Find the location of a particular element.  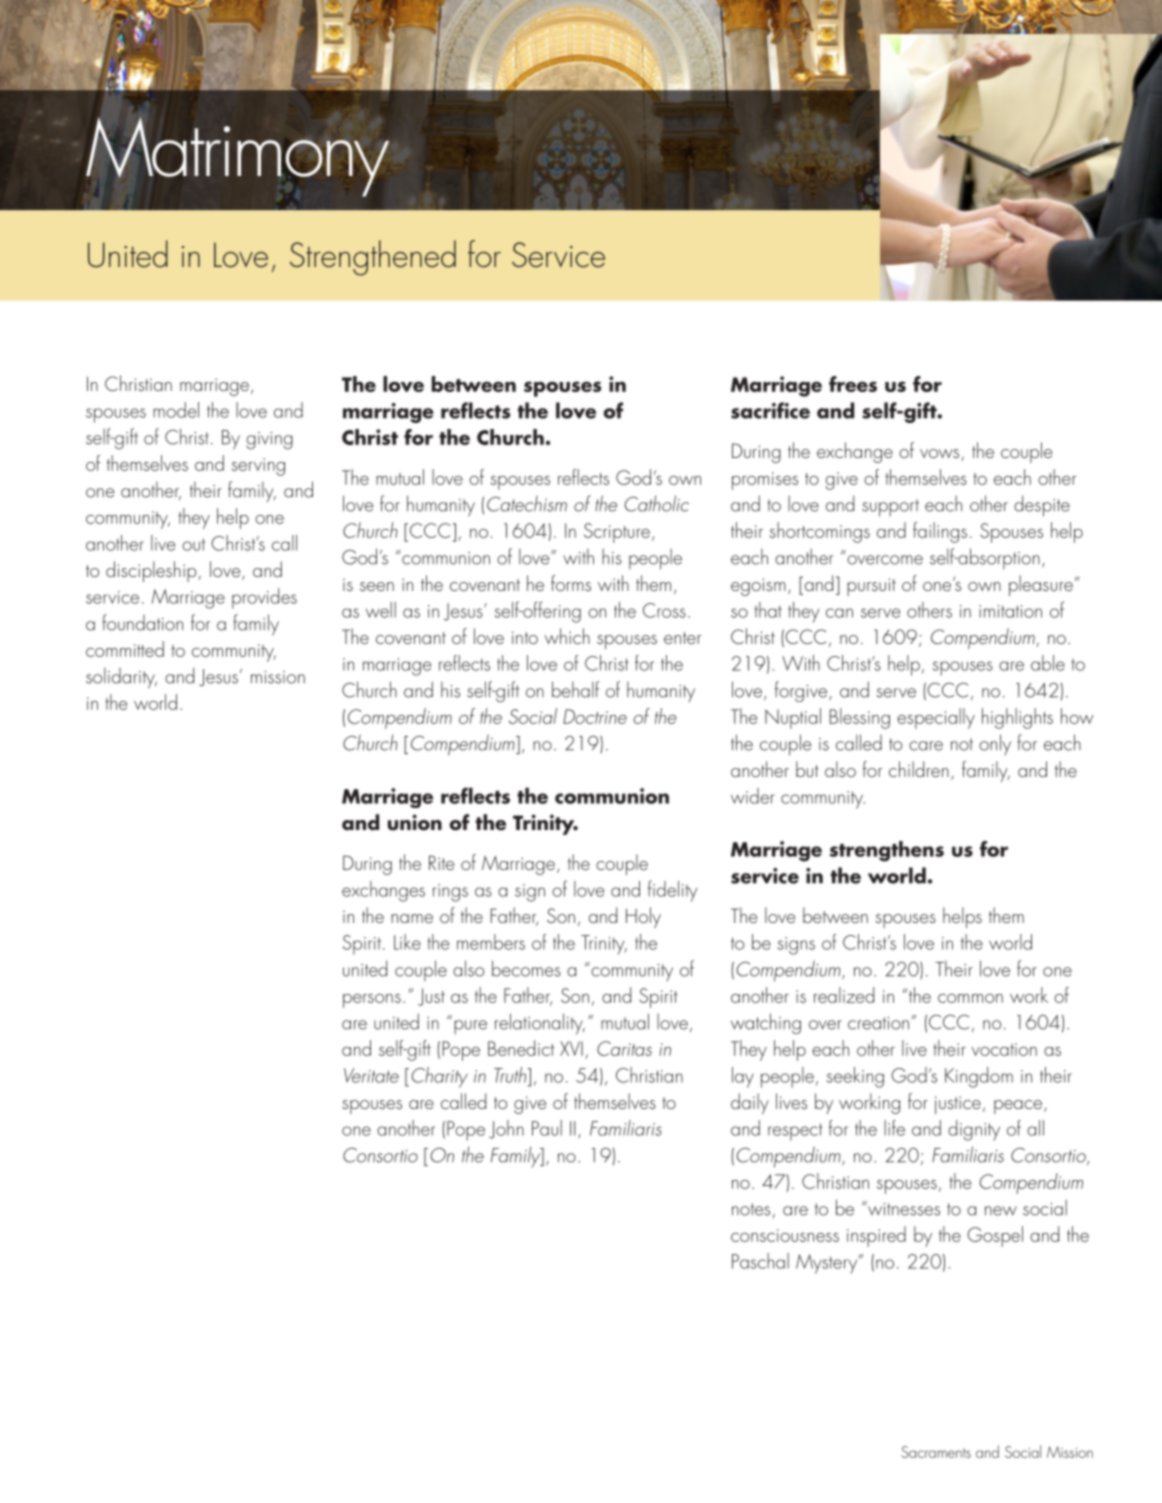

Strengthened is located at coordinates (373, 258).
